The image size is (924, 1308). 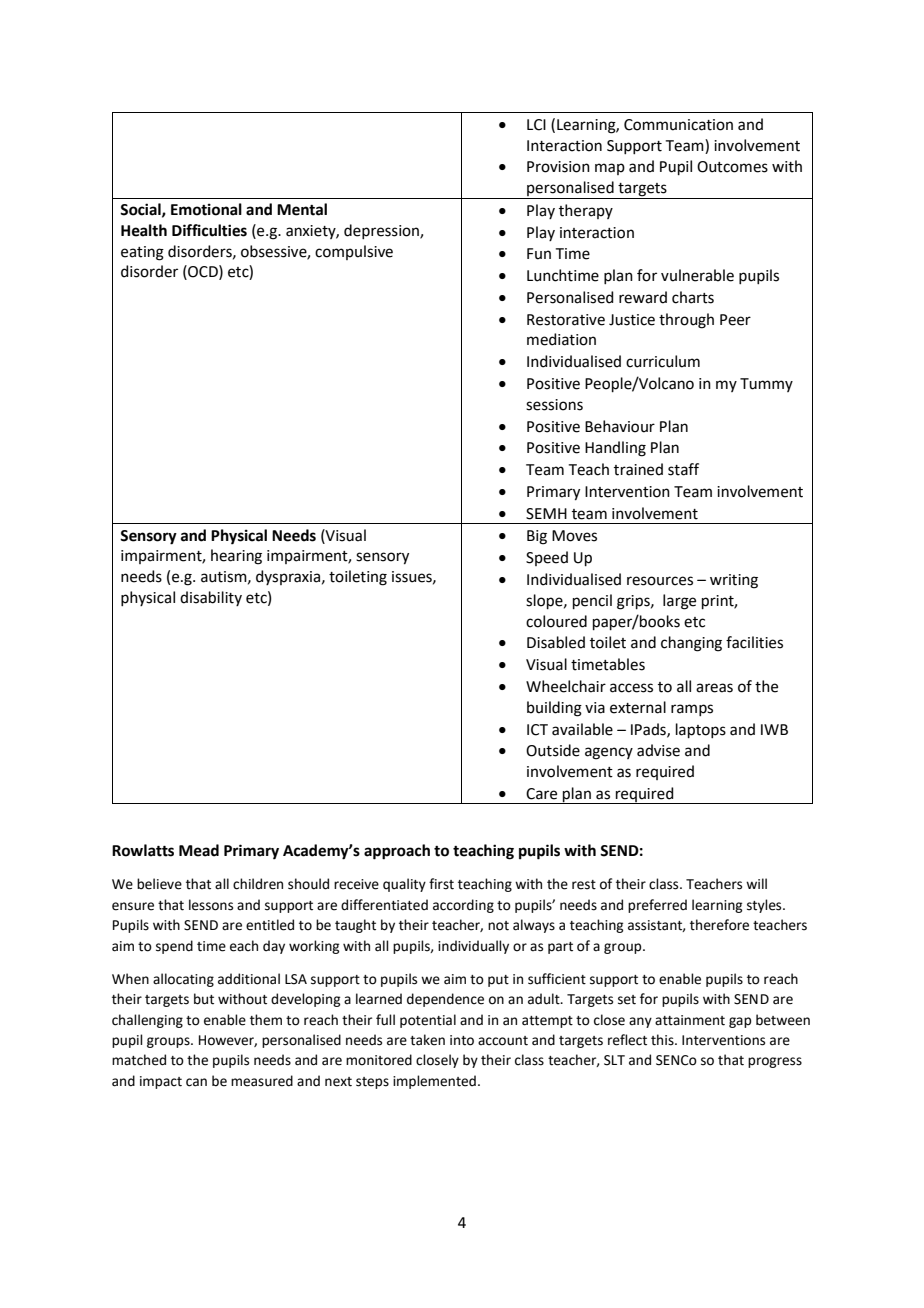 What do you see at coordinates (236, 557) in the page?
I see `hearing` at bounding box center [236, 557].
